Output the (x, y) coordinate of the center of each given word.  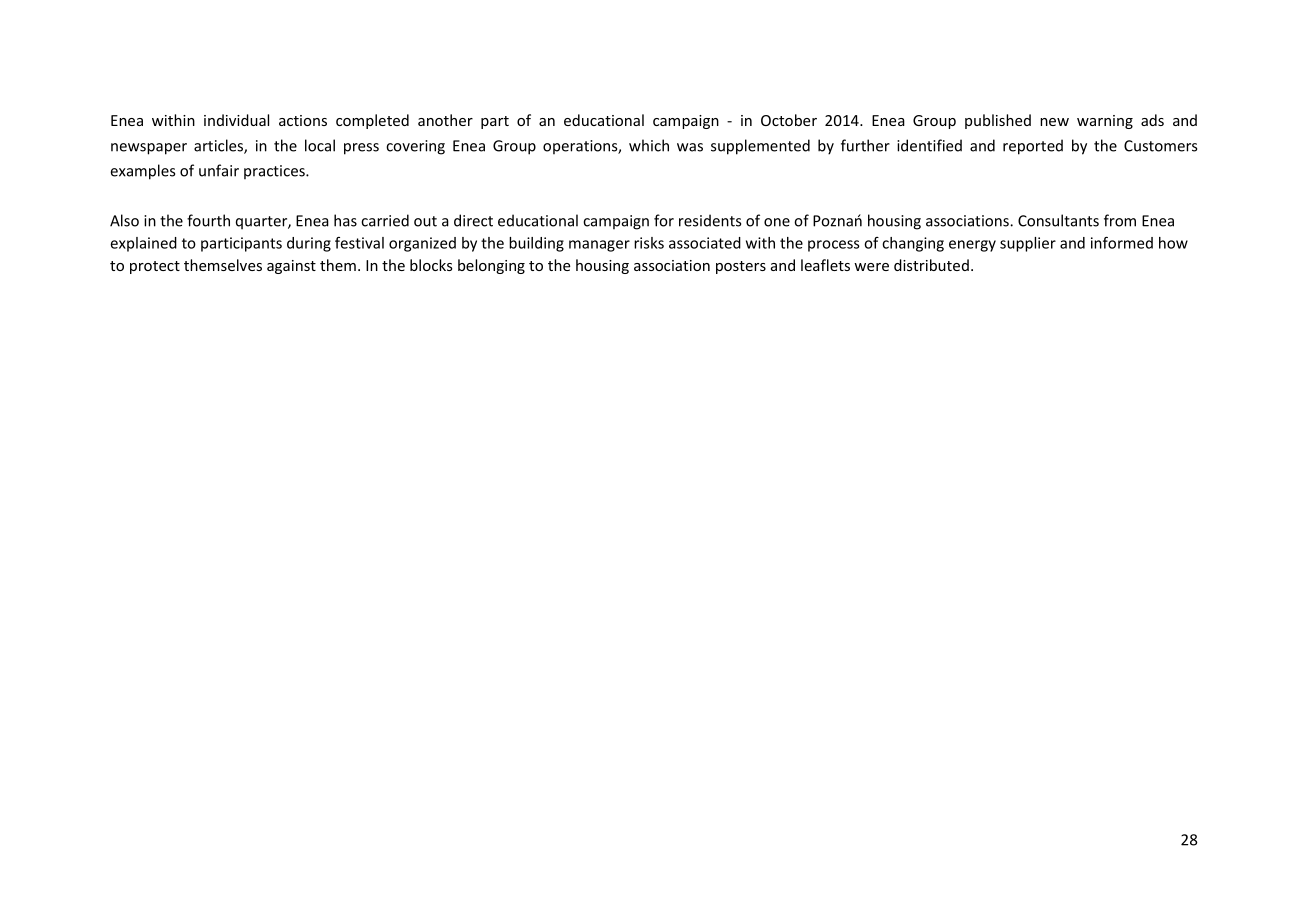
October (789, 120)
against (291, 267)
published (998, 121)
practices (275, 172)
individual (236, 120)
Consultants (1058, 220)
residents (710, 220)
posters (741, 267)
